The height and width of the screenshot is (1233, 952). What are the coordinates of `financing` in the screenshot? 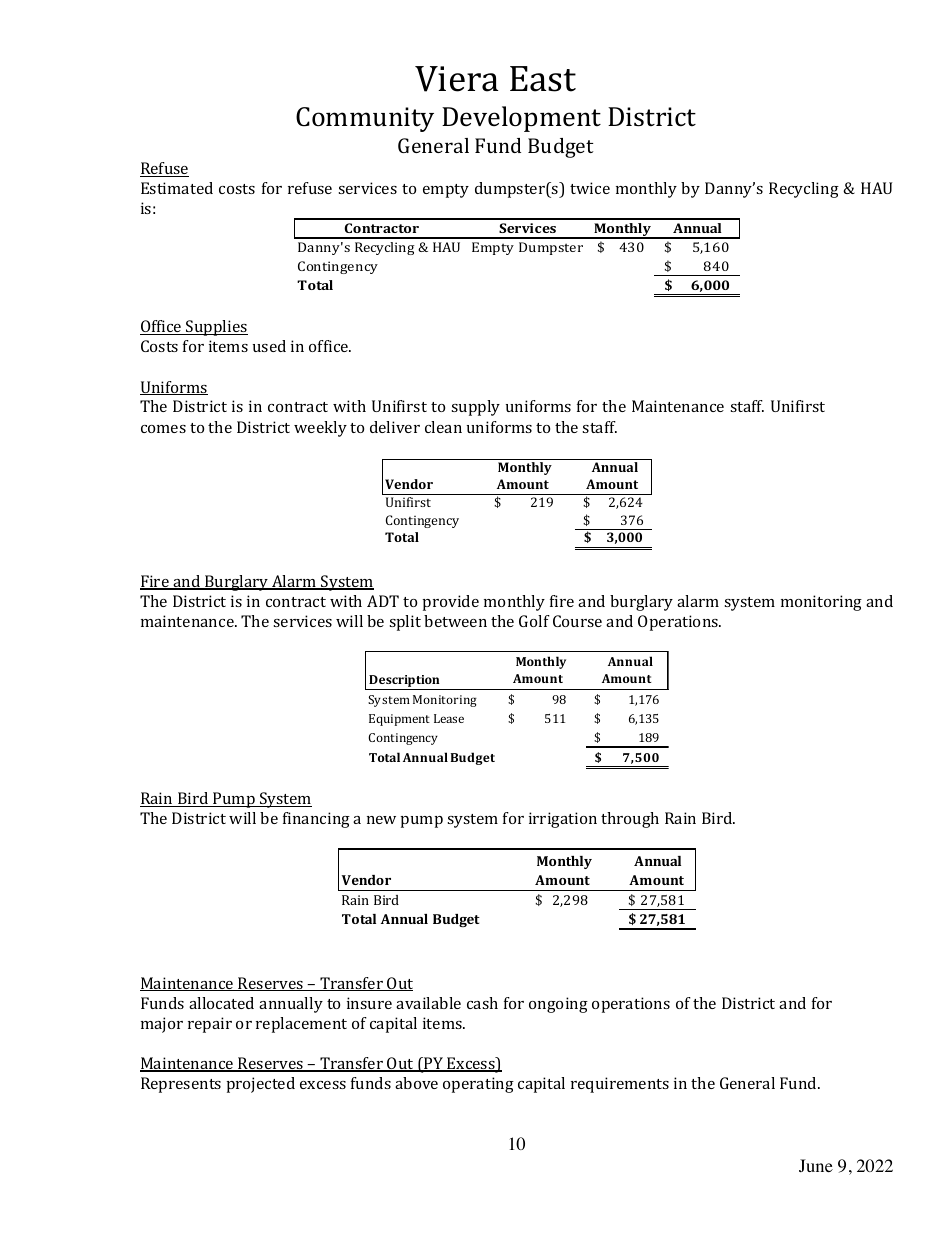 It's located at (316, 820).
